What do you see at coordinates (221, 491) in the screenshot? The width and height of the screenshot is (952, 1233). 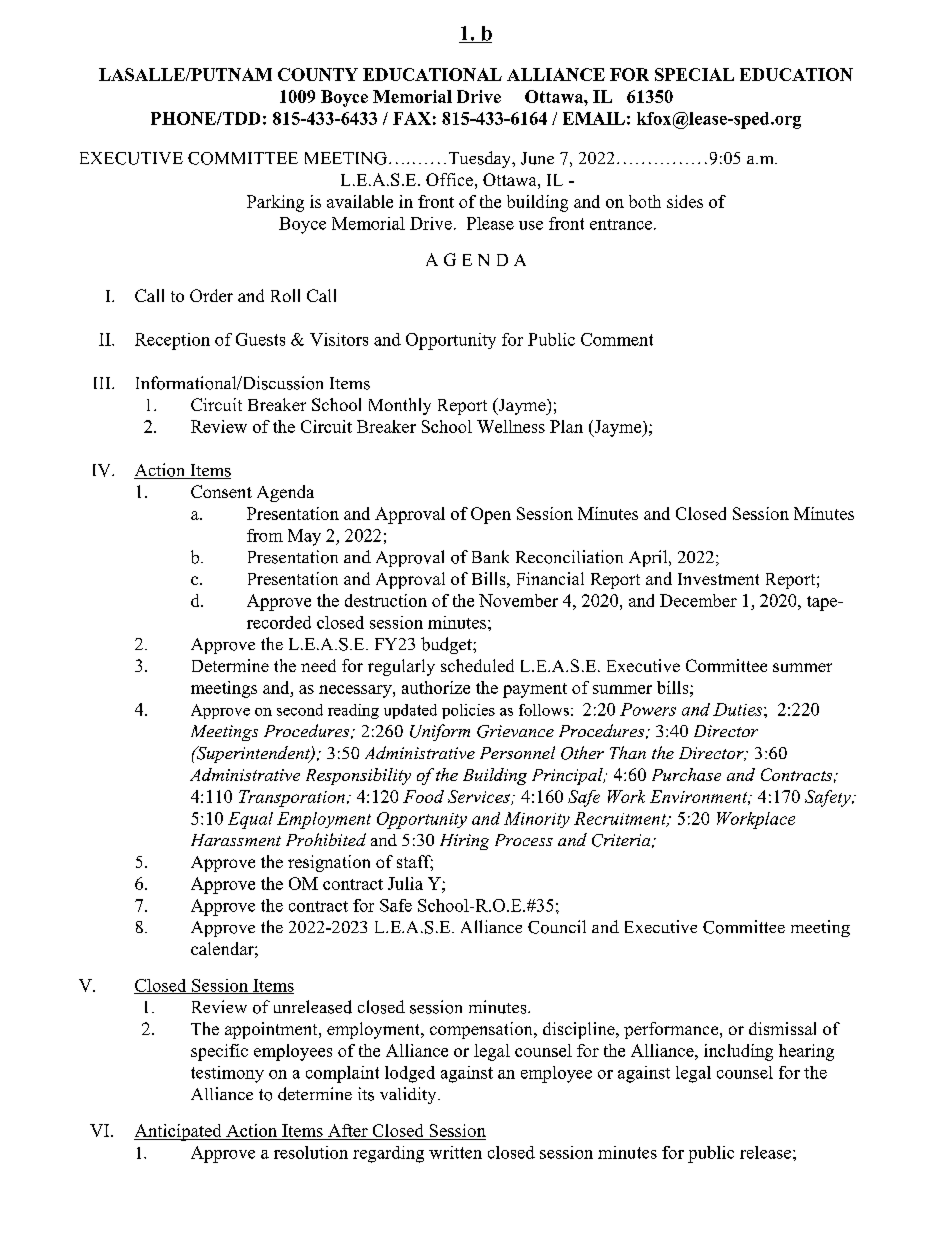 I see `Consent` at bounding box center [221, 491].
